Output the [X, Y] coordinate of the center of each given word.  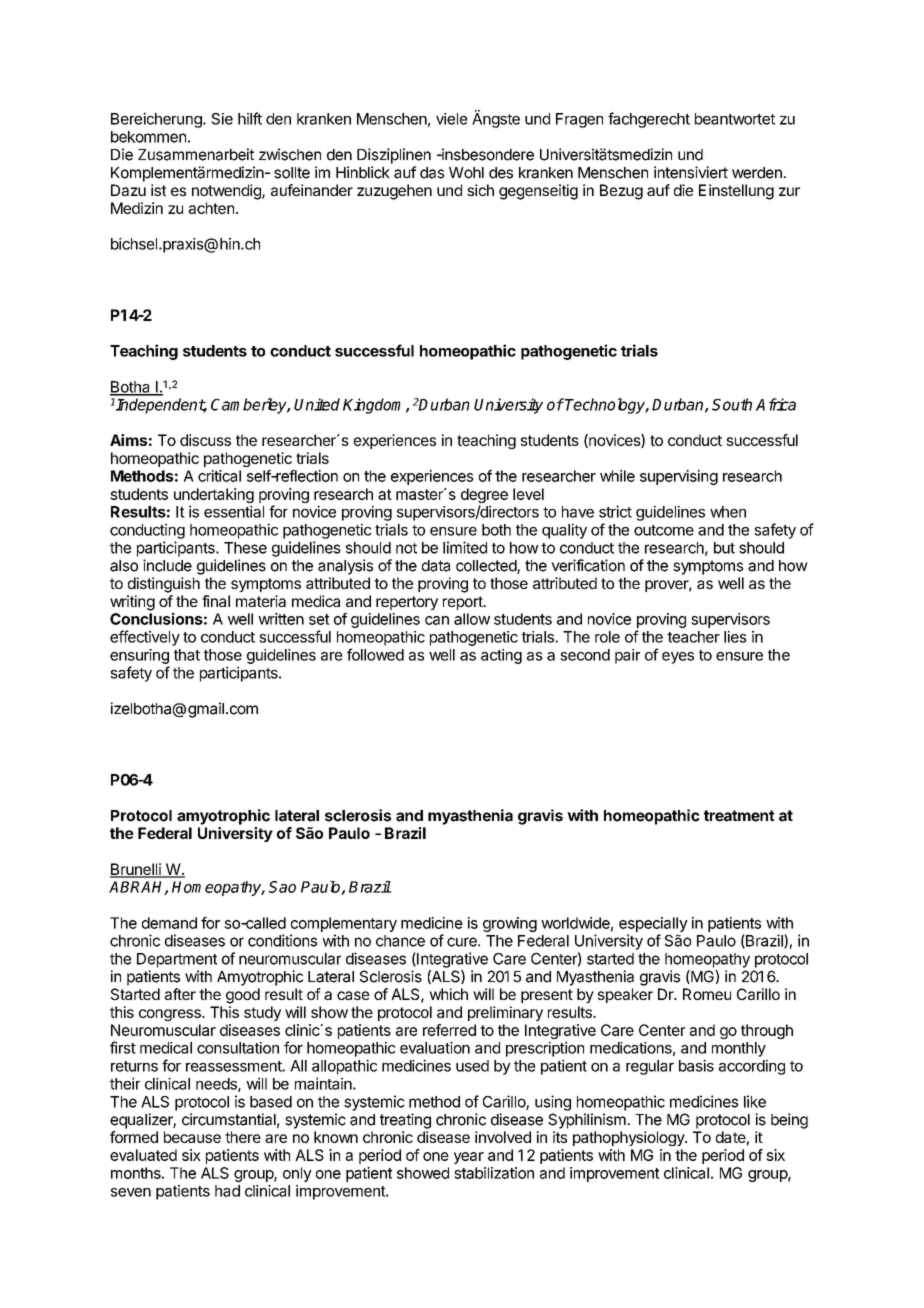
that [187, 655]
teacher [693, 637]
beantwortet [735, 119]
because [192, 1137]
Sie [222, 119]
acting [501, 656]
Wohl [466, 173]
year [469, 1158]
